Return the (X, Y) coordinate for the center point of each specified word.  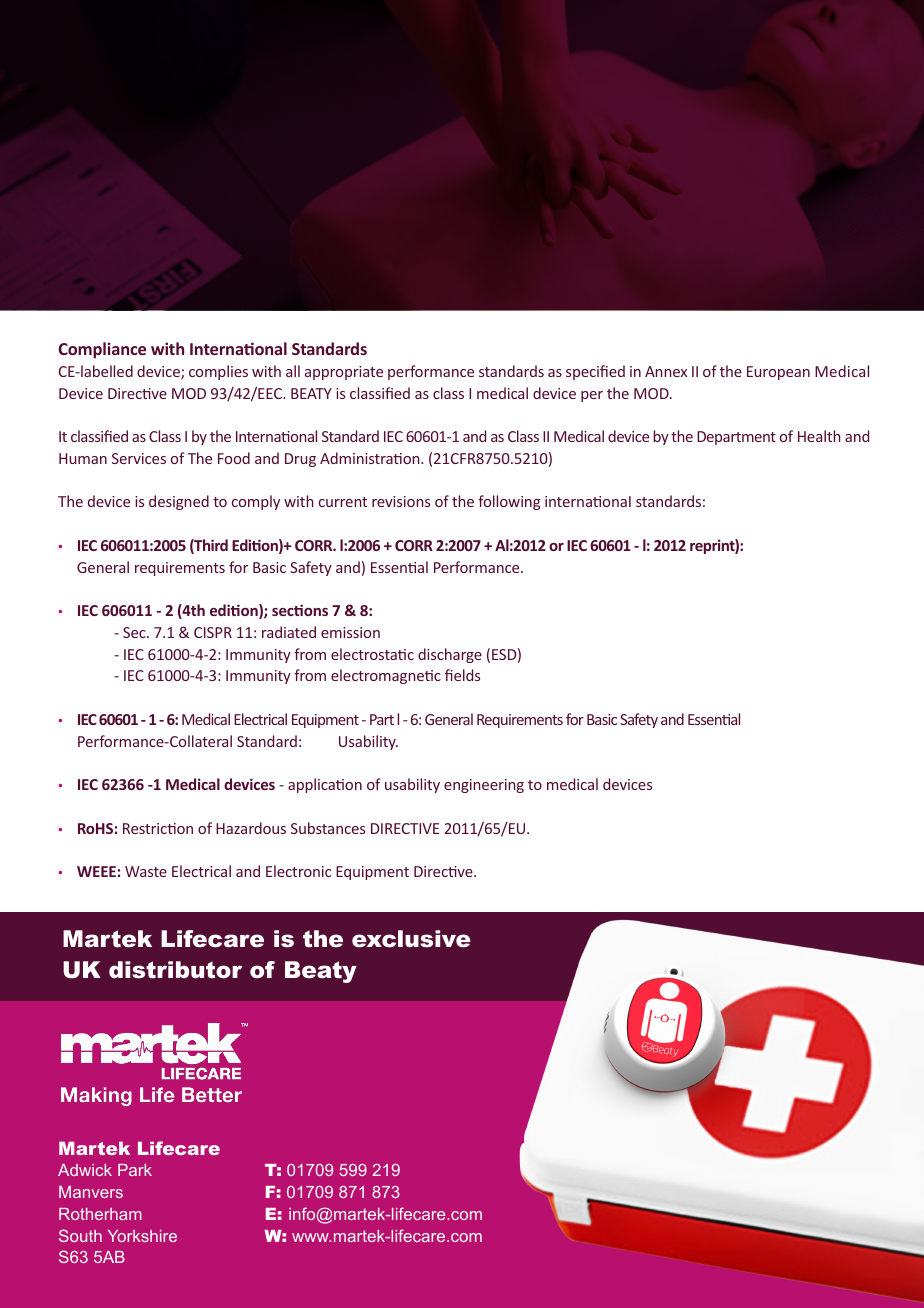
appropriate (344, 373)
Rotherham (100, 1214)
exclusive (411, 939)
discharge (450, 655)
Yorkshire (142, 1236)
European (778, 373)
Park (135, 1170)
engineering (484, 786)
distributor (175, 970)
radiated (289, 632)
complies (218, 372)
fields (462, 675)
